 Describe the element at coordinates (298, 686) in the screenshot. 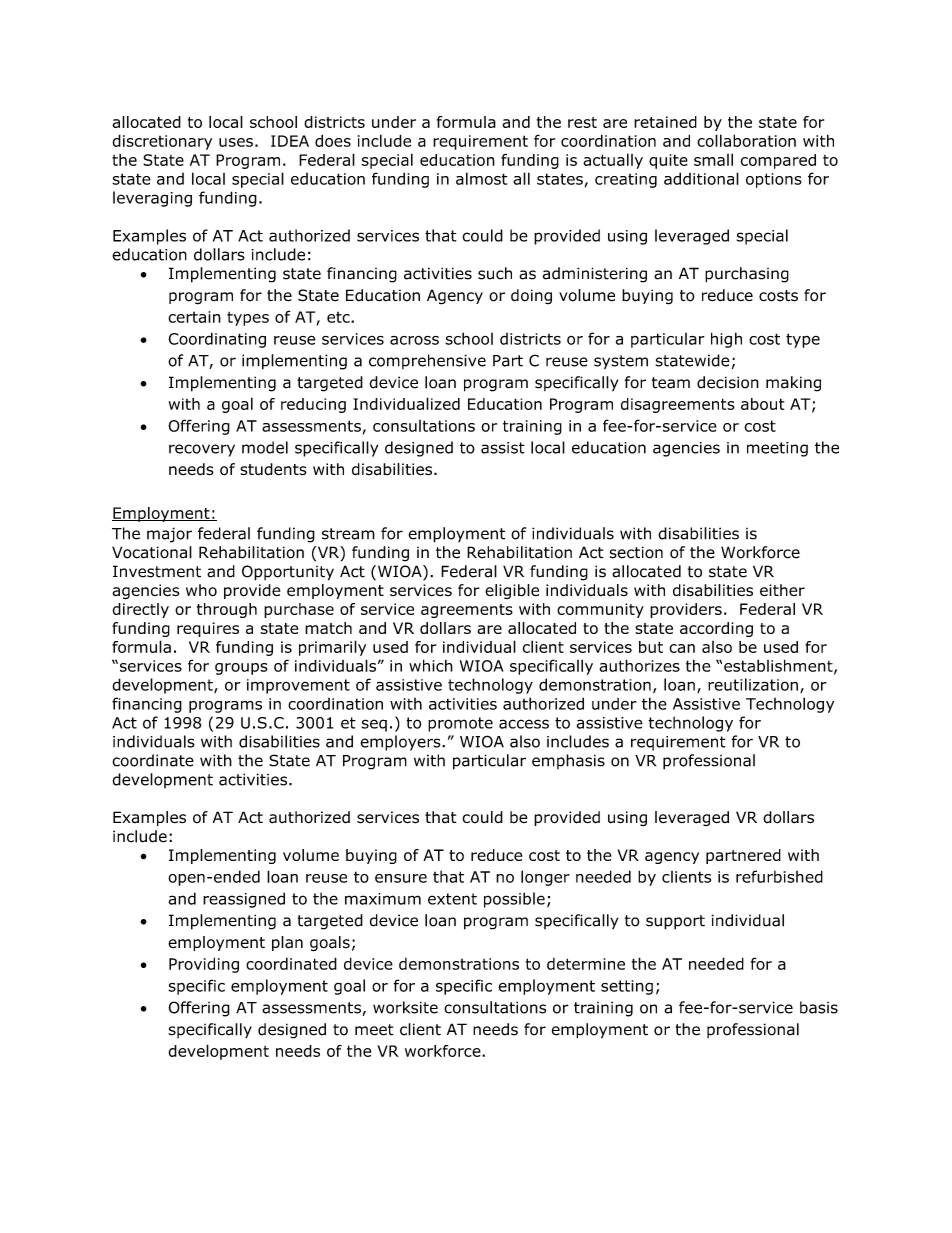

I see `improvement` at that location.
